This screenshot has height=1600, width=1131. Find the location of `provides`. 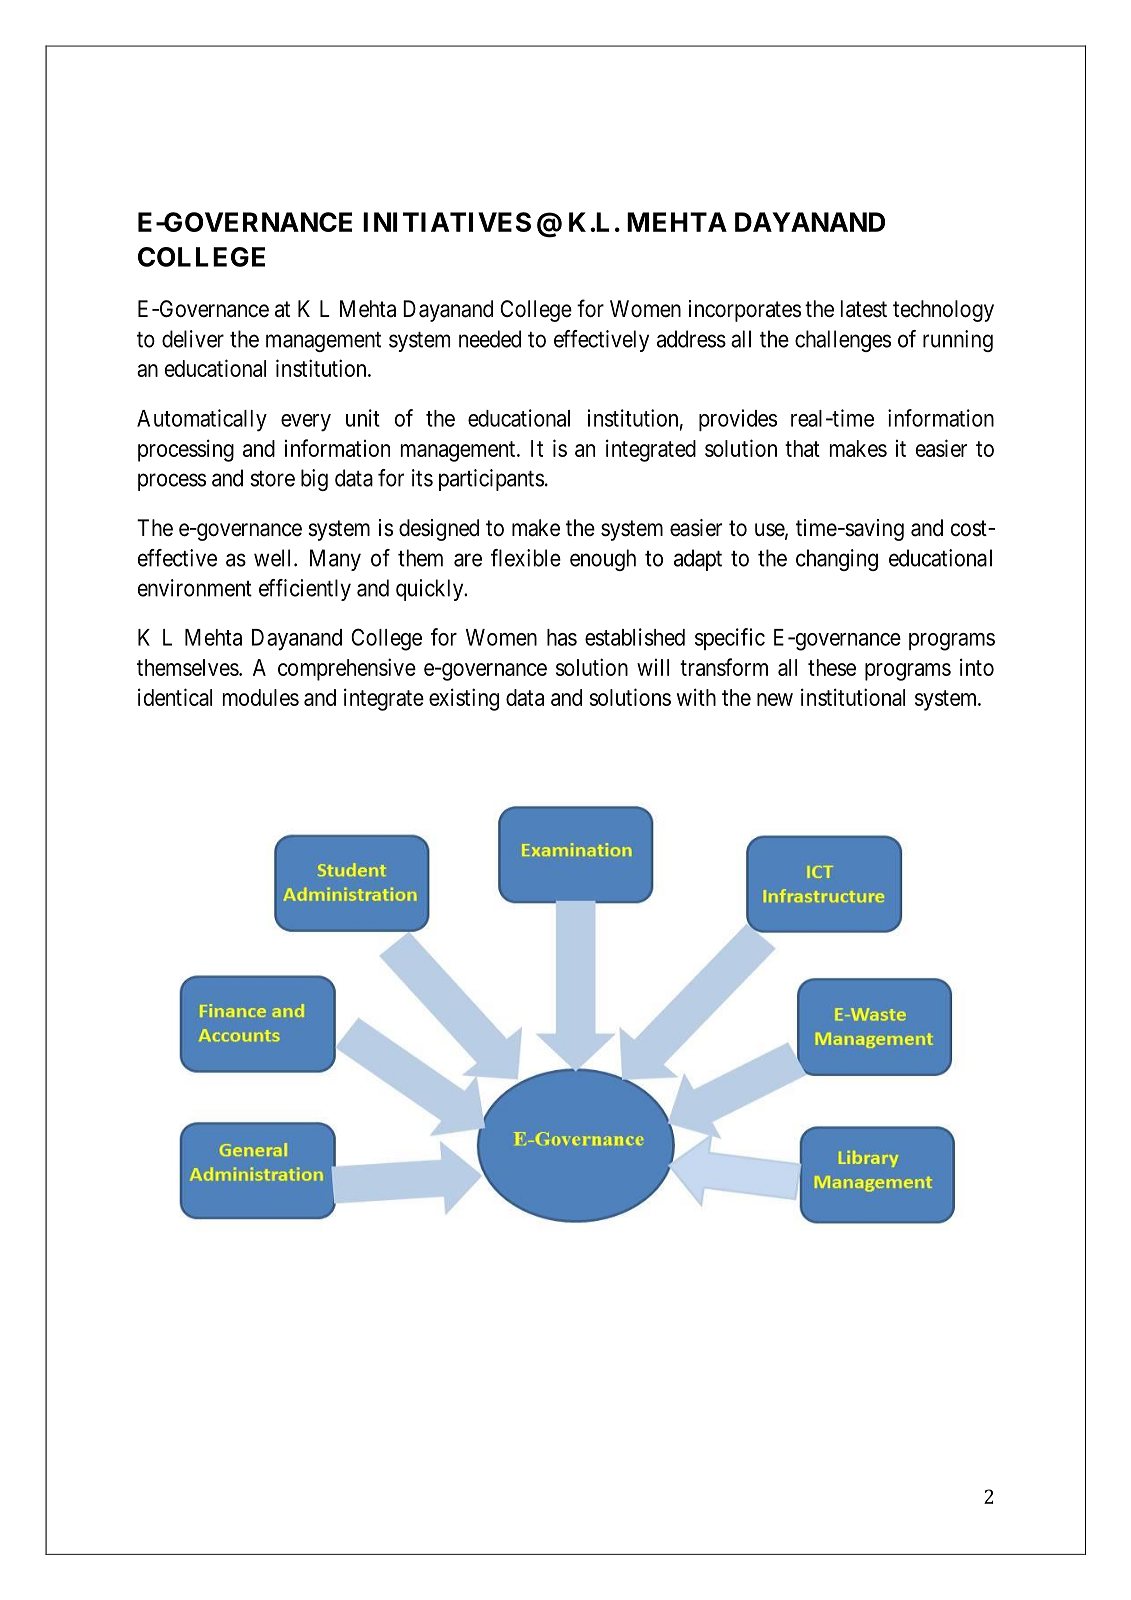

provides is located at coordinates (738, 420).
